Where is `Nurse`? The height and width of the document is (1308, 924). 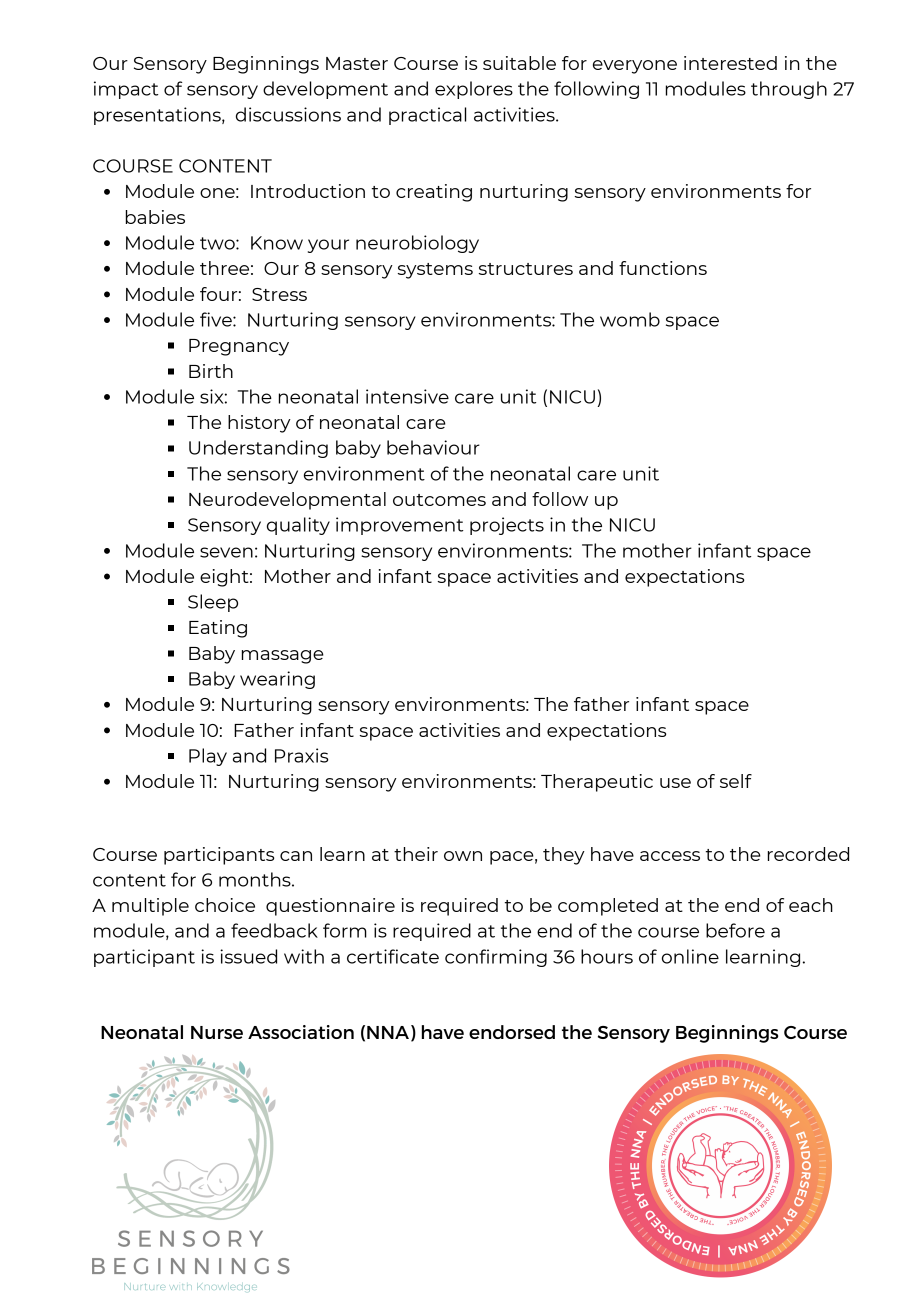
Nurse is located at coordinates (217, 1032).
